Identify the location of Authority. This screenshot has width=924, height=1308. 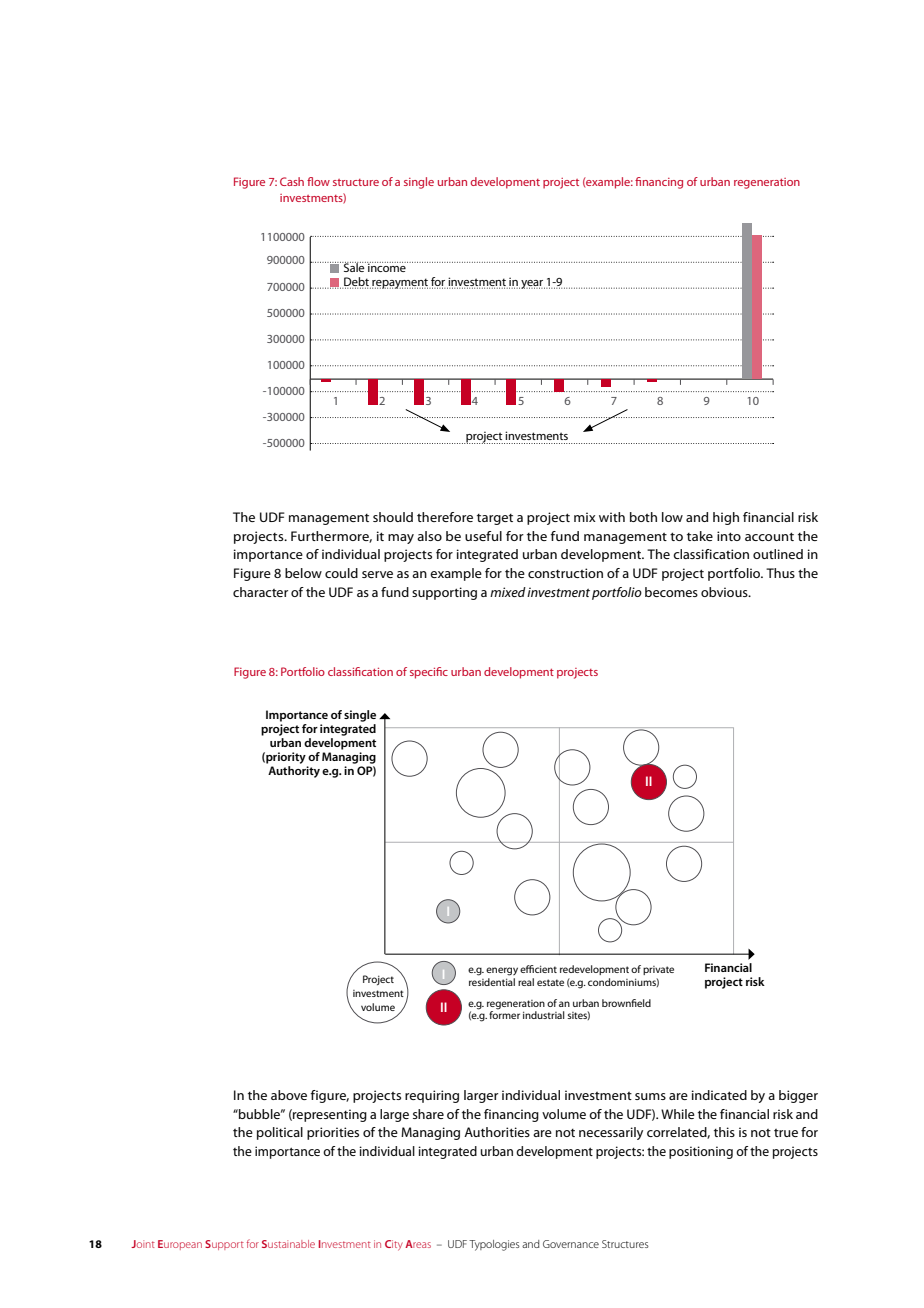
(294, 772).
